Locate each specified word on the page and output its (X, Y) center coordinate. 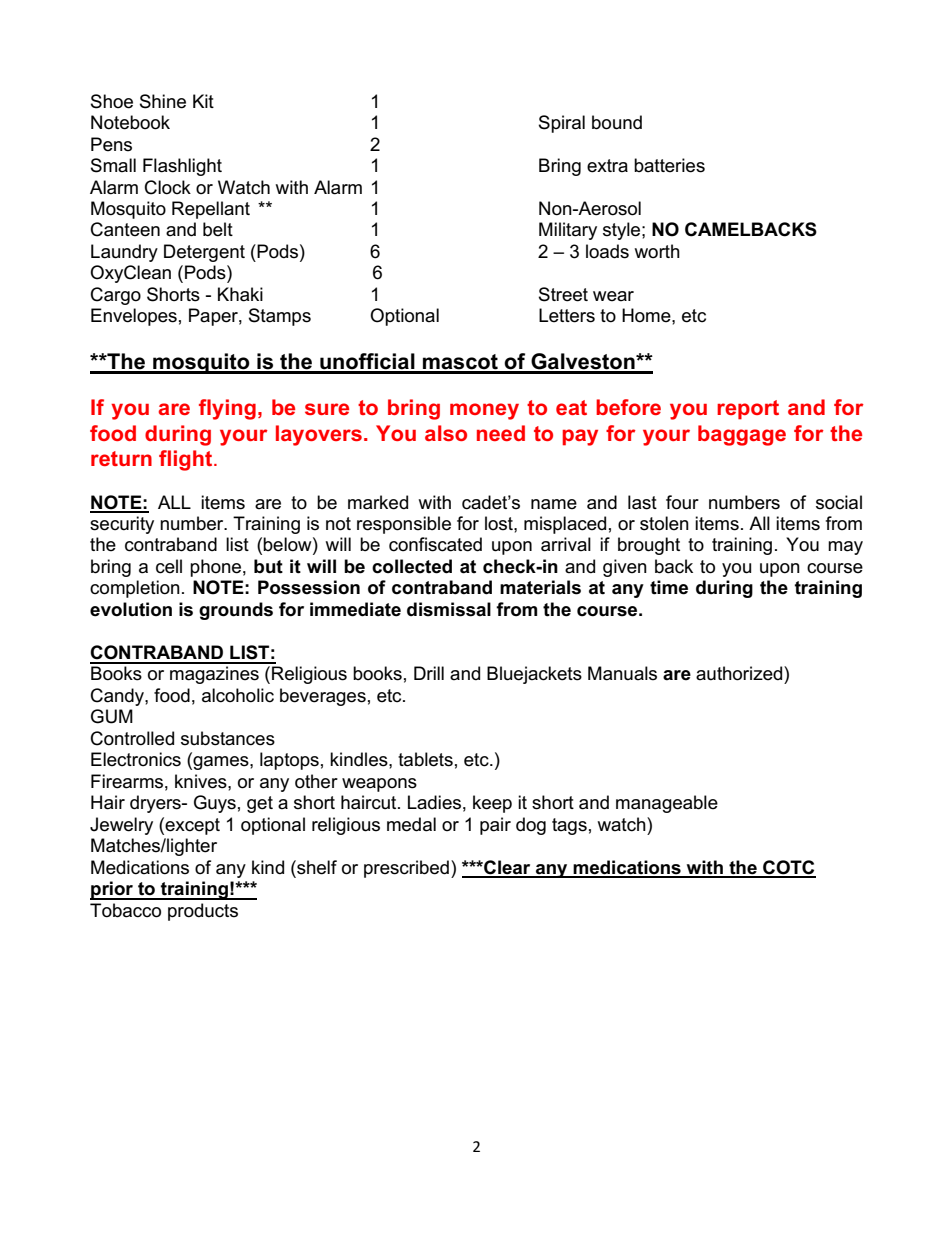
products (203, 912)
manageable (667, 804)
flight (187, 460)
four (682, 502)
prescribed (406, 869)
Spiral (562, 124)
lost (500, 523)
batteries (669, 165)
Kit (203, 101)
